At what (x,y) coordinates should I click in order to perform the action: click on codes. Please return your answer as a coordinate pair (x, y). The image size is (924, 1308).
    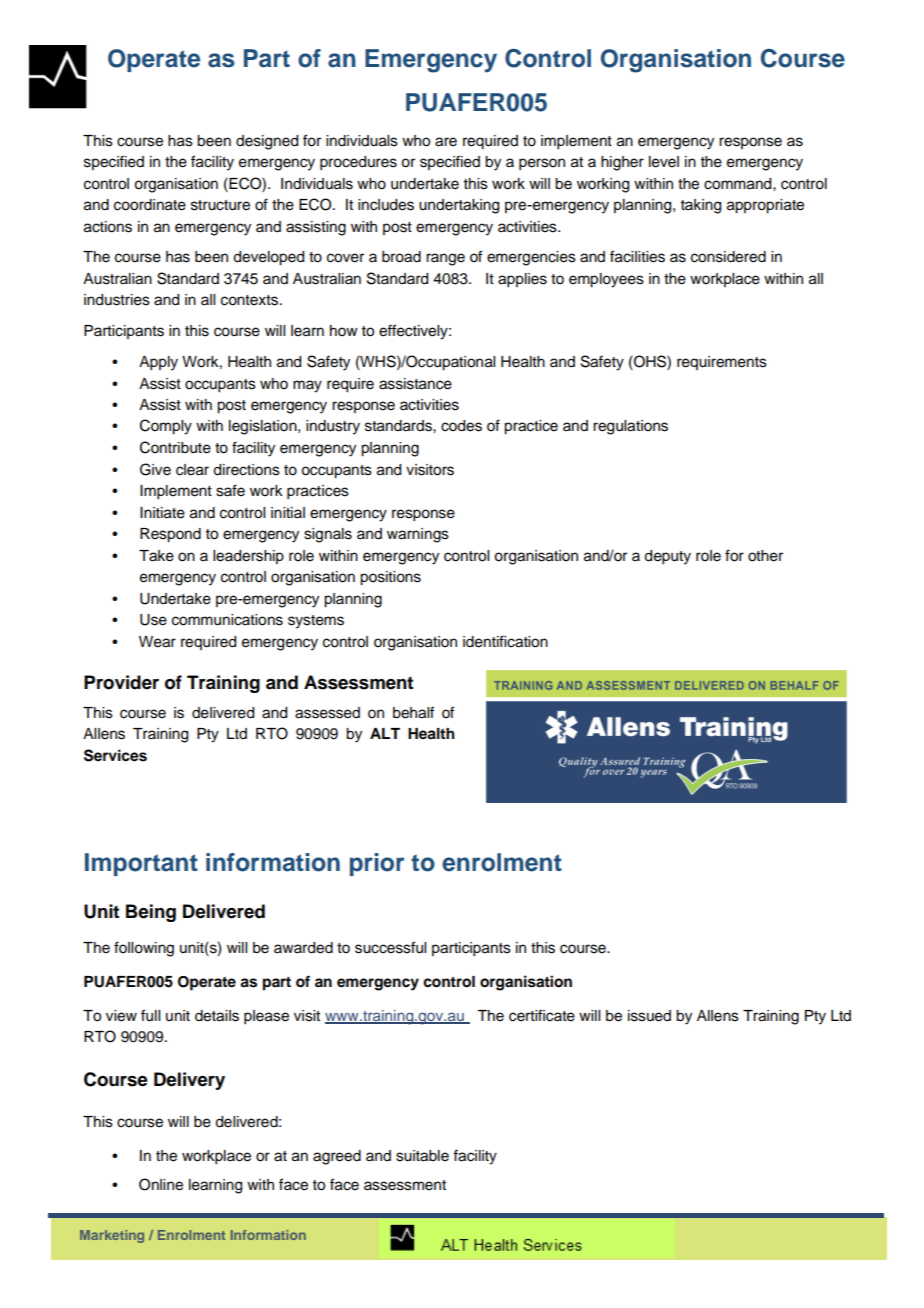
    Looking at the image, I should click on (461, 426).
